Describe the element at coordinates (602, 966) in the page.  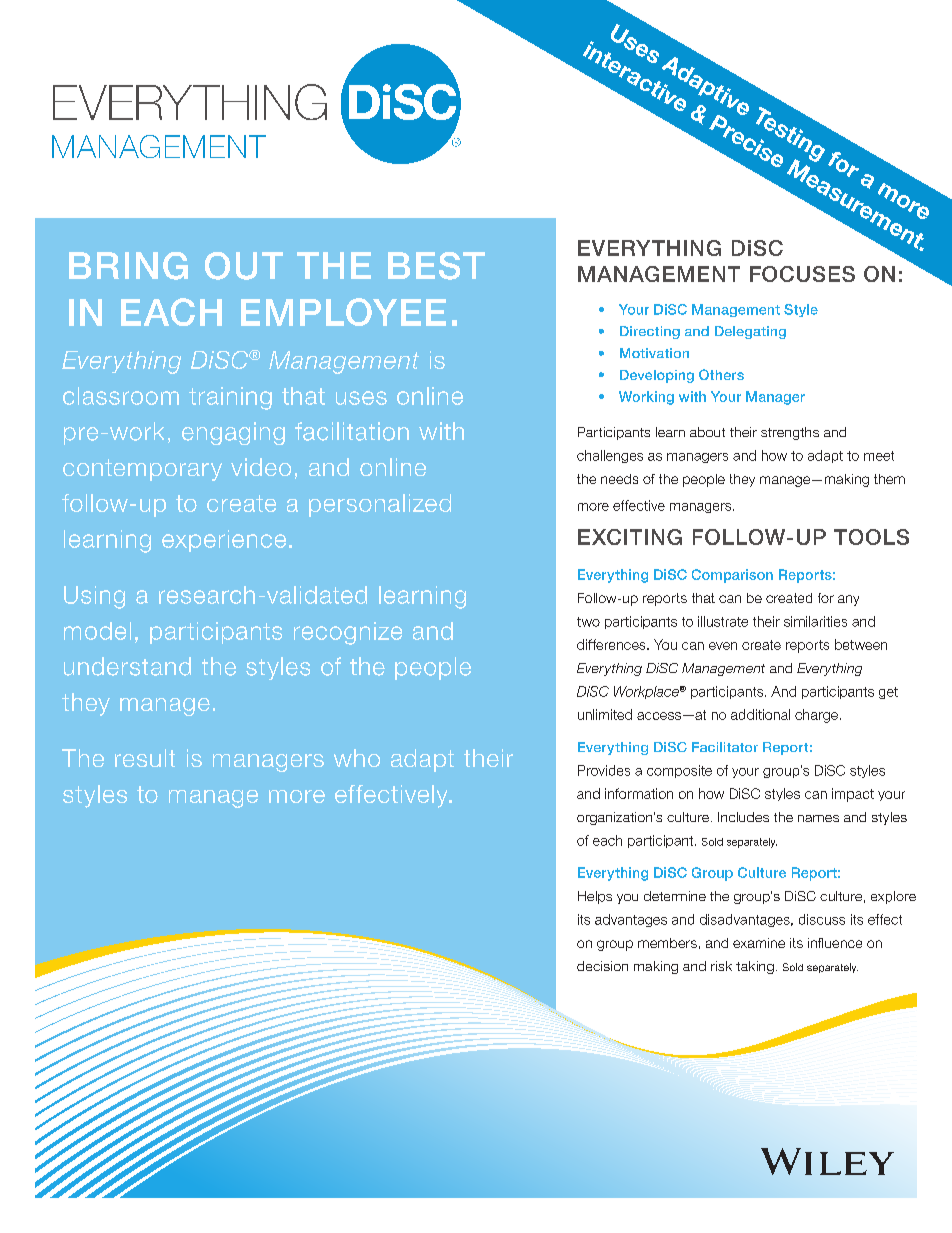
I see `decision` at that location.
